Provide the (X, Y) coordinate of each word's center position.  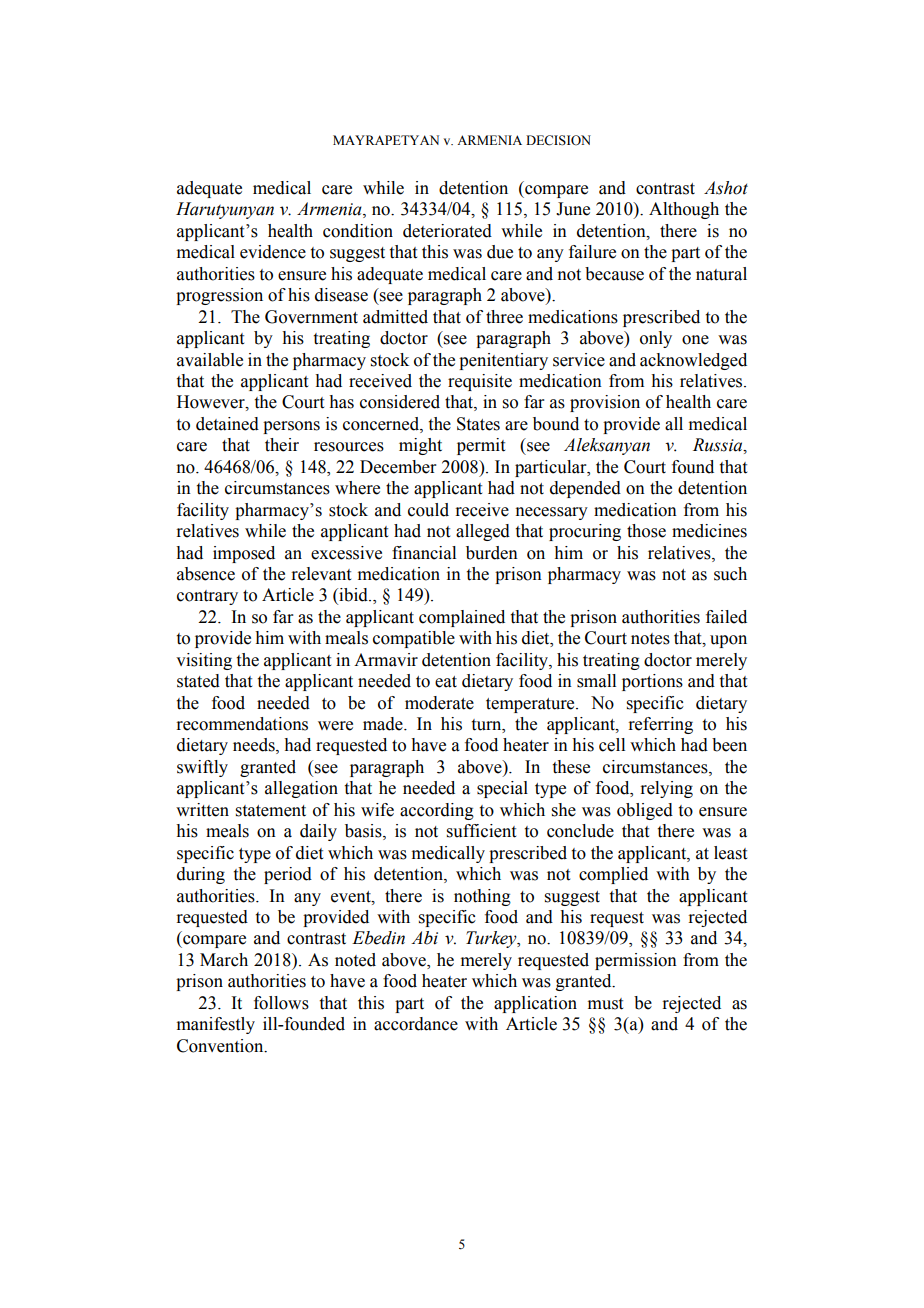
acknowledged (693, 361)
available (210, 360)
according (437, 811)
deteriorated (447, 231)
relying (666, 789)
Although (684, 210)
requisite (480, 382)
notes (650, 639)
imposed (244, 554)
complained (462, 618)
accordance (416, 1024)
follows (281, 1003)
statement (271, 811)
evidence (273, 252)
